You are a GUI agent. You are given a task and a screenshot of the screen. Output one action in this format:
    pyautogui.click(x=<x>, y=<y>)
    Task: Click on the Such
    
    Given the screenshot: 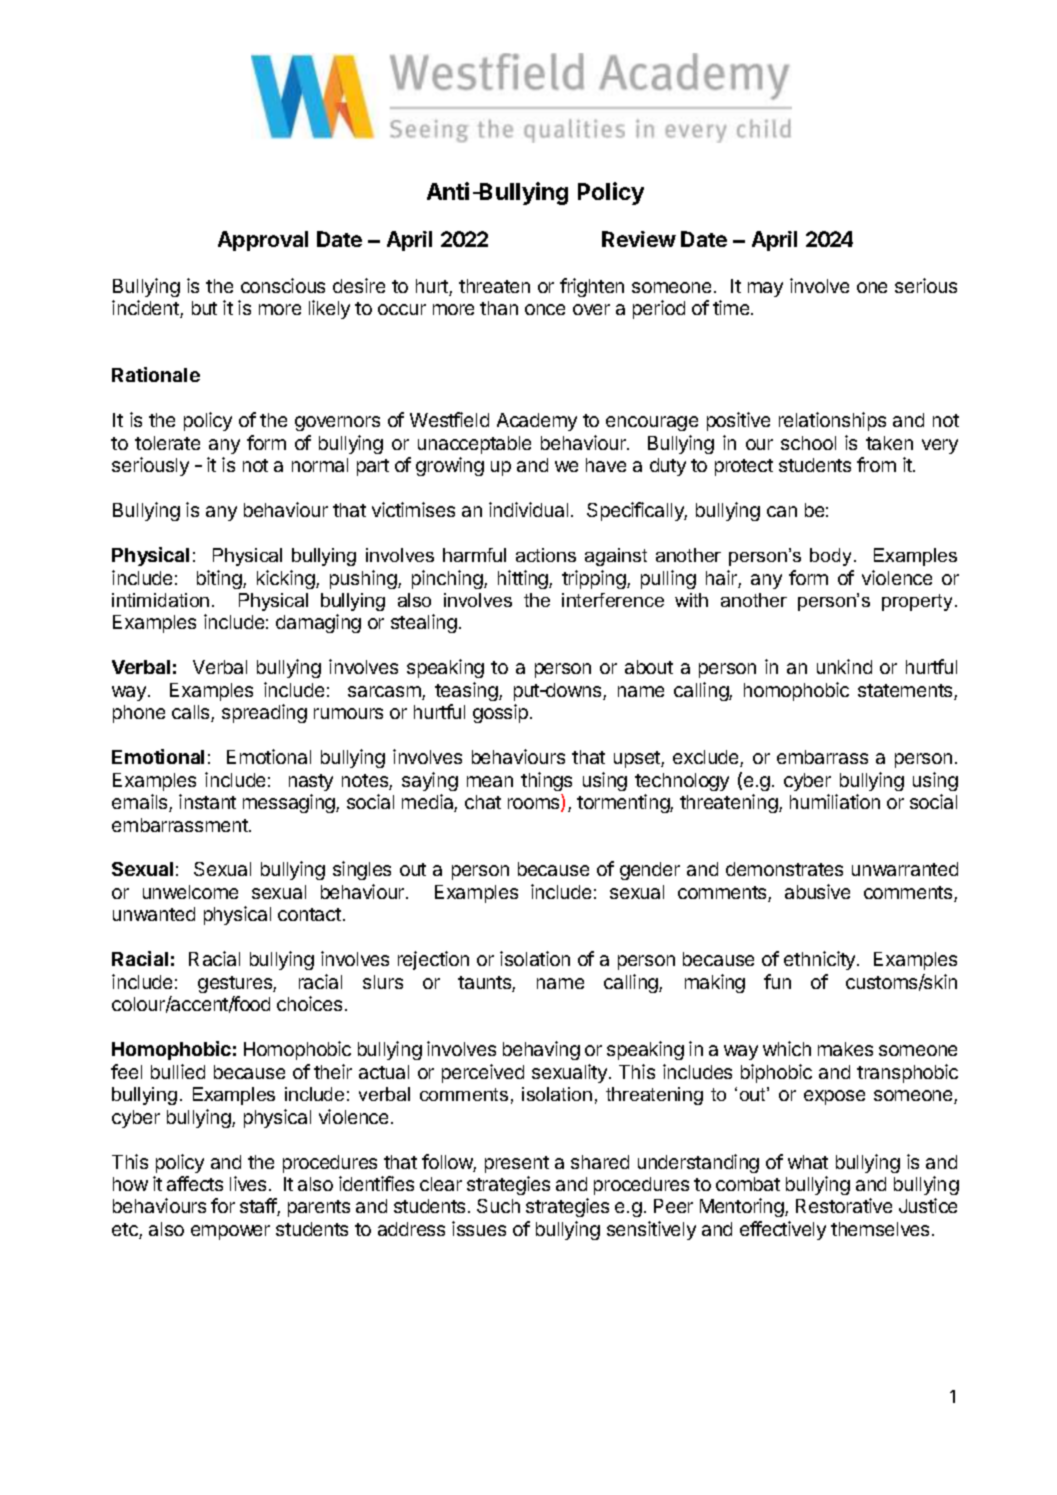 What is the action you would take?
    pyautogui.click(x=498, y=1206)
